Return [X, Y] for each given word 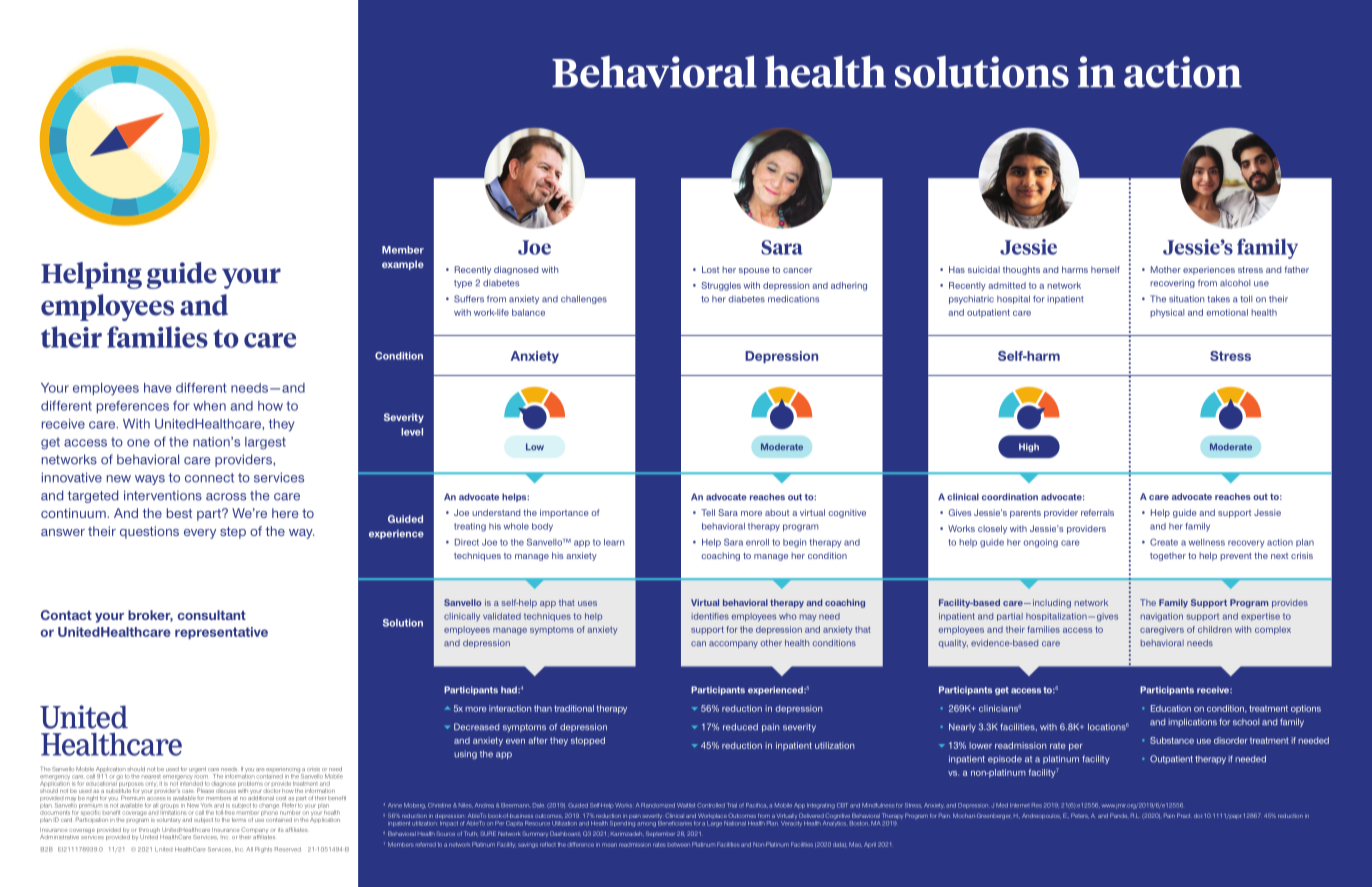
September [660, 834]
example [403, 265]
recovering [1172, 284]
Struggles [721, 286]
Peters [1080, 815]
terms [239, 820]
